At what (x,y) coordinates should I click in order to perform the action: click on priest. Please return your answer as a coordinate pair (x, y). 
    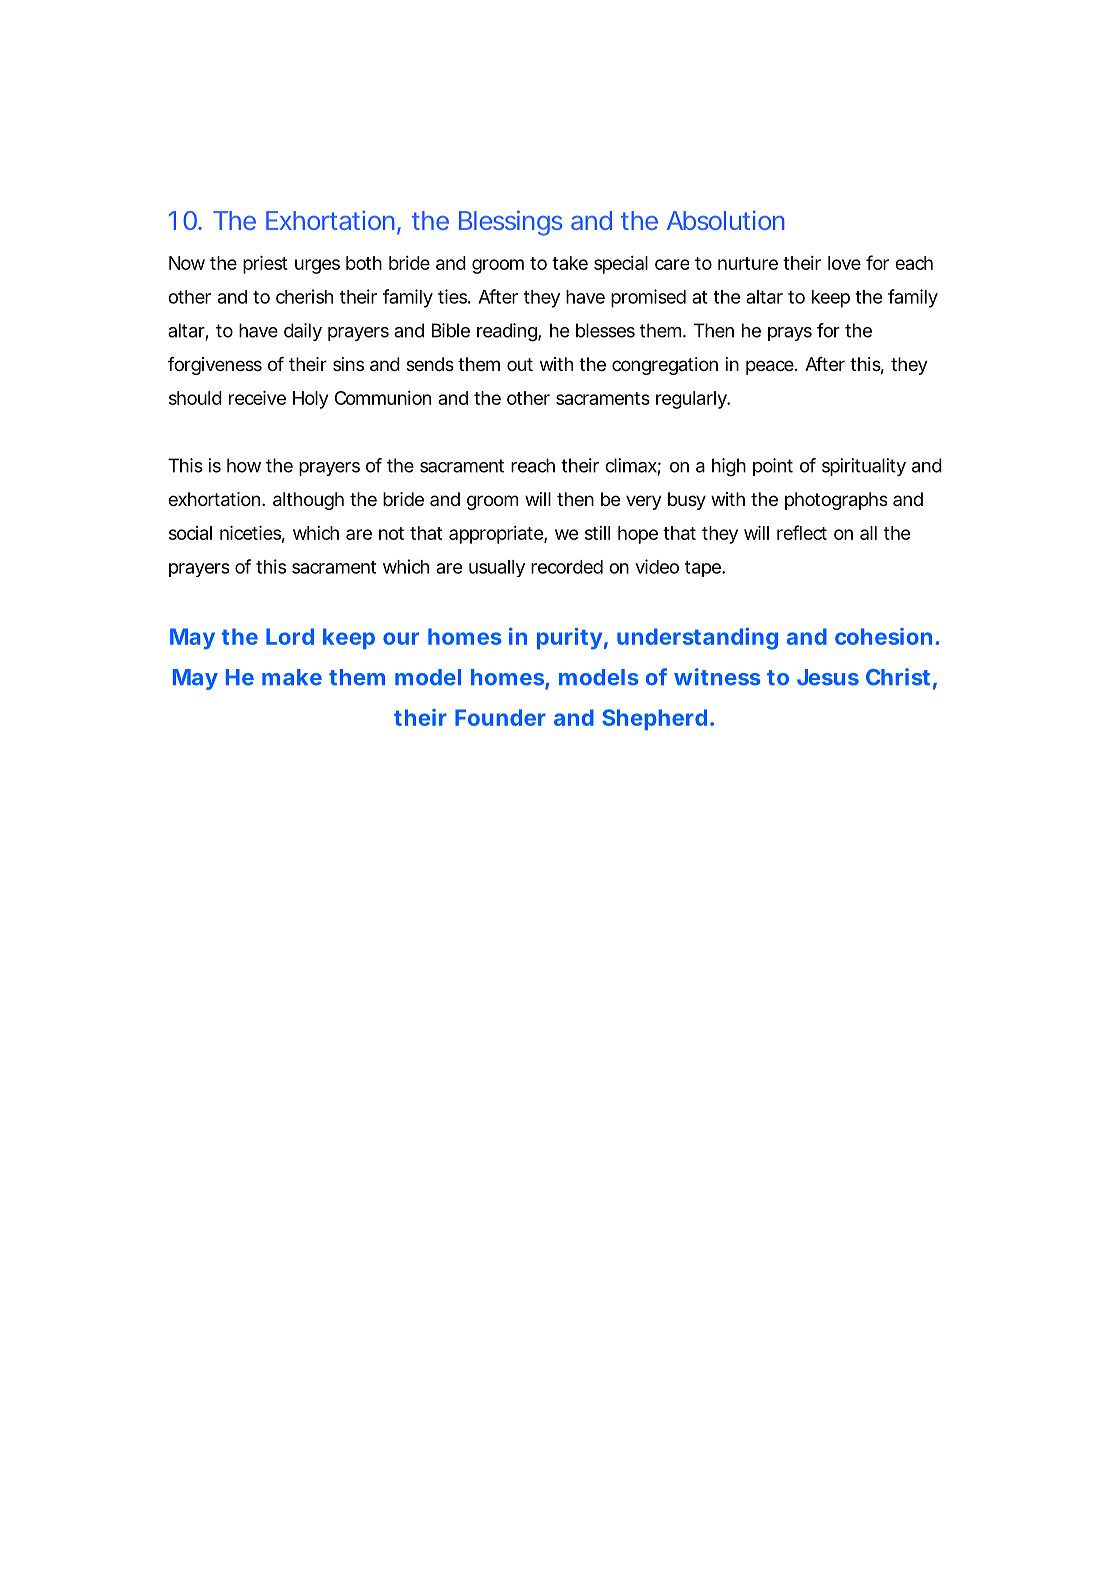
    Looking at the image, I should click on (265, 265).
